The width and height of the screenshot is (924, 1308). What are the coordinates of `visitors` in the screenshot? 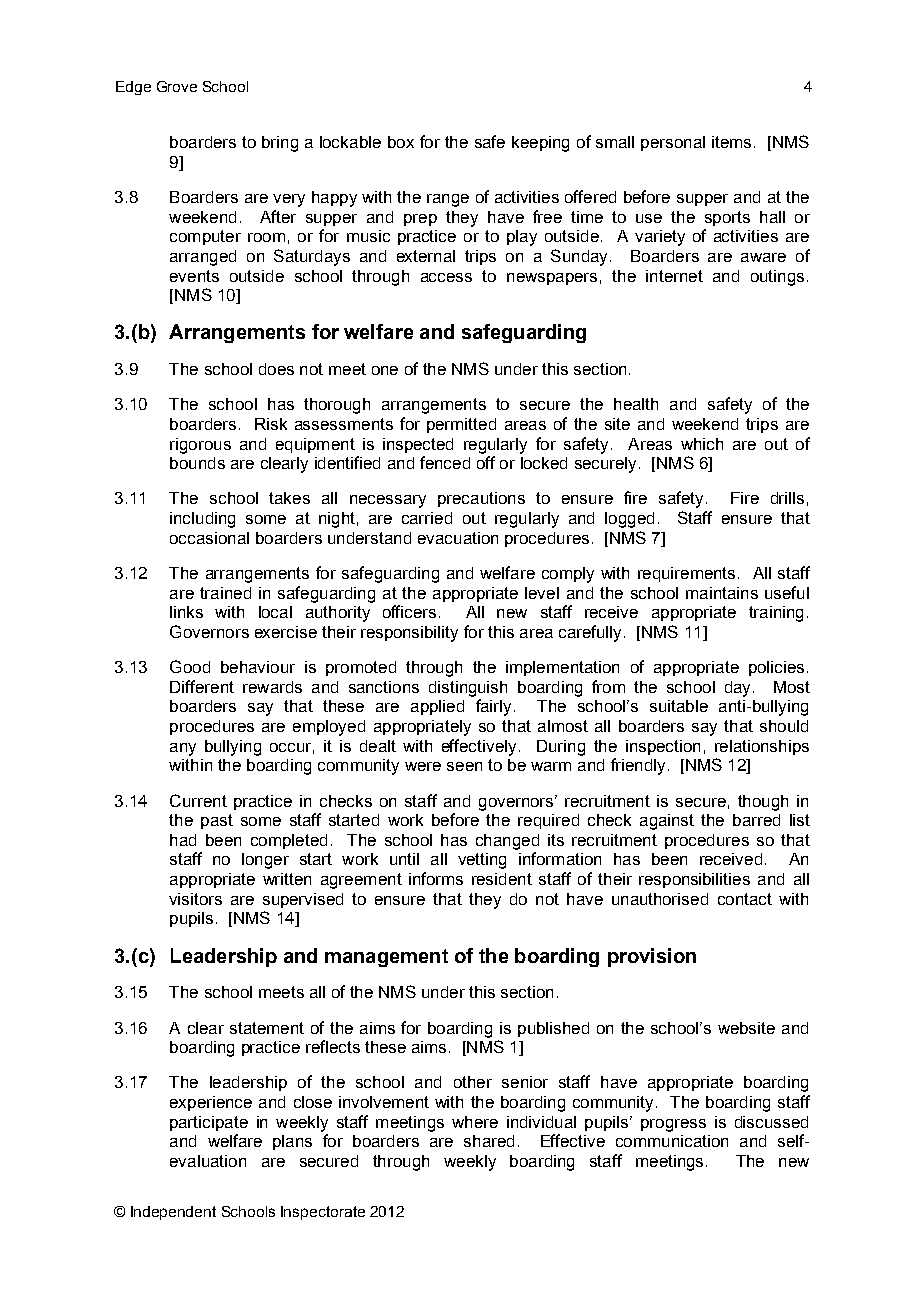 It's located at (195, 899).
